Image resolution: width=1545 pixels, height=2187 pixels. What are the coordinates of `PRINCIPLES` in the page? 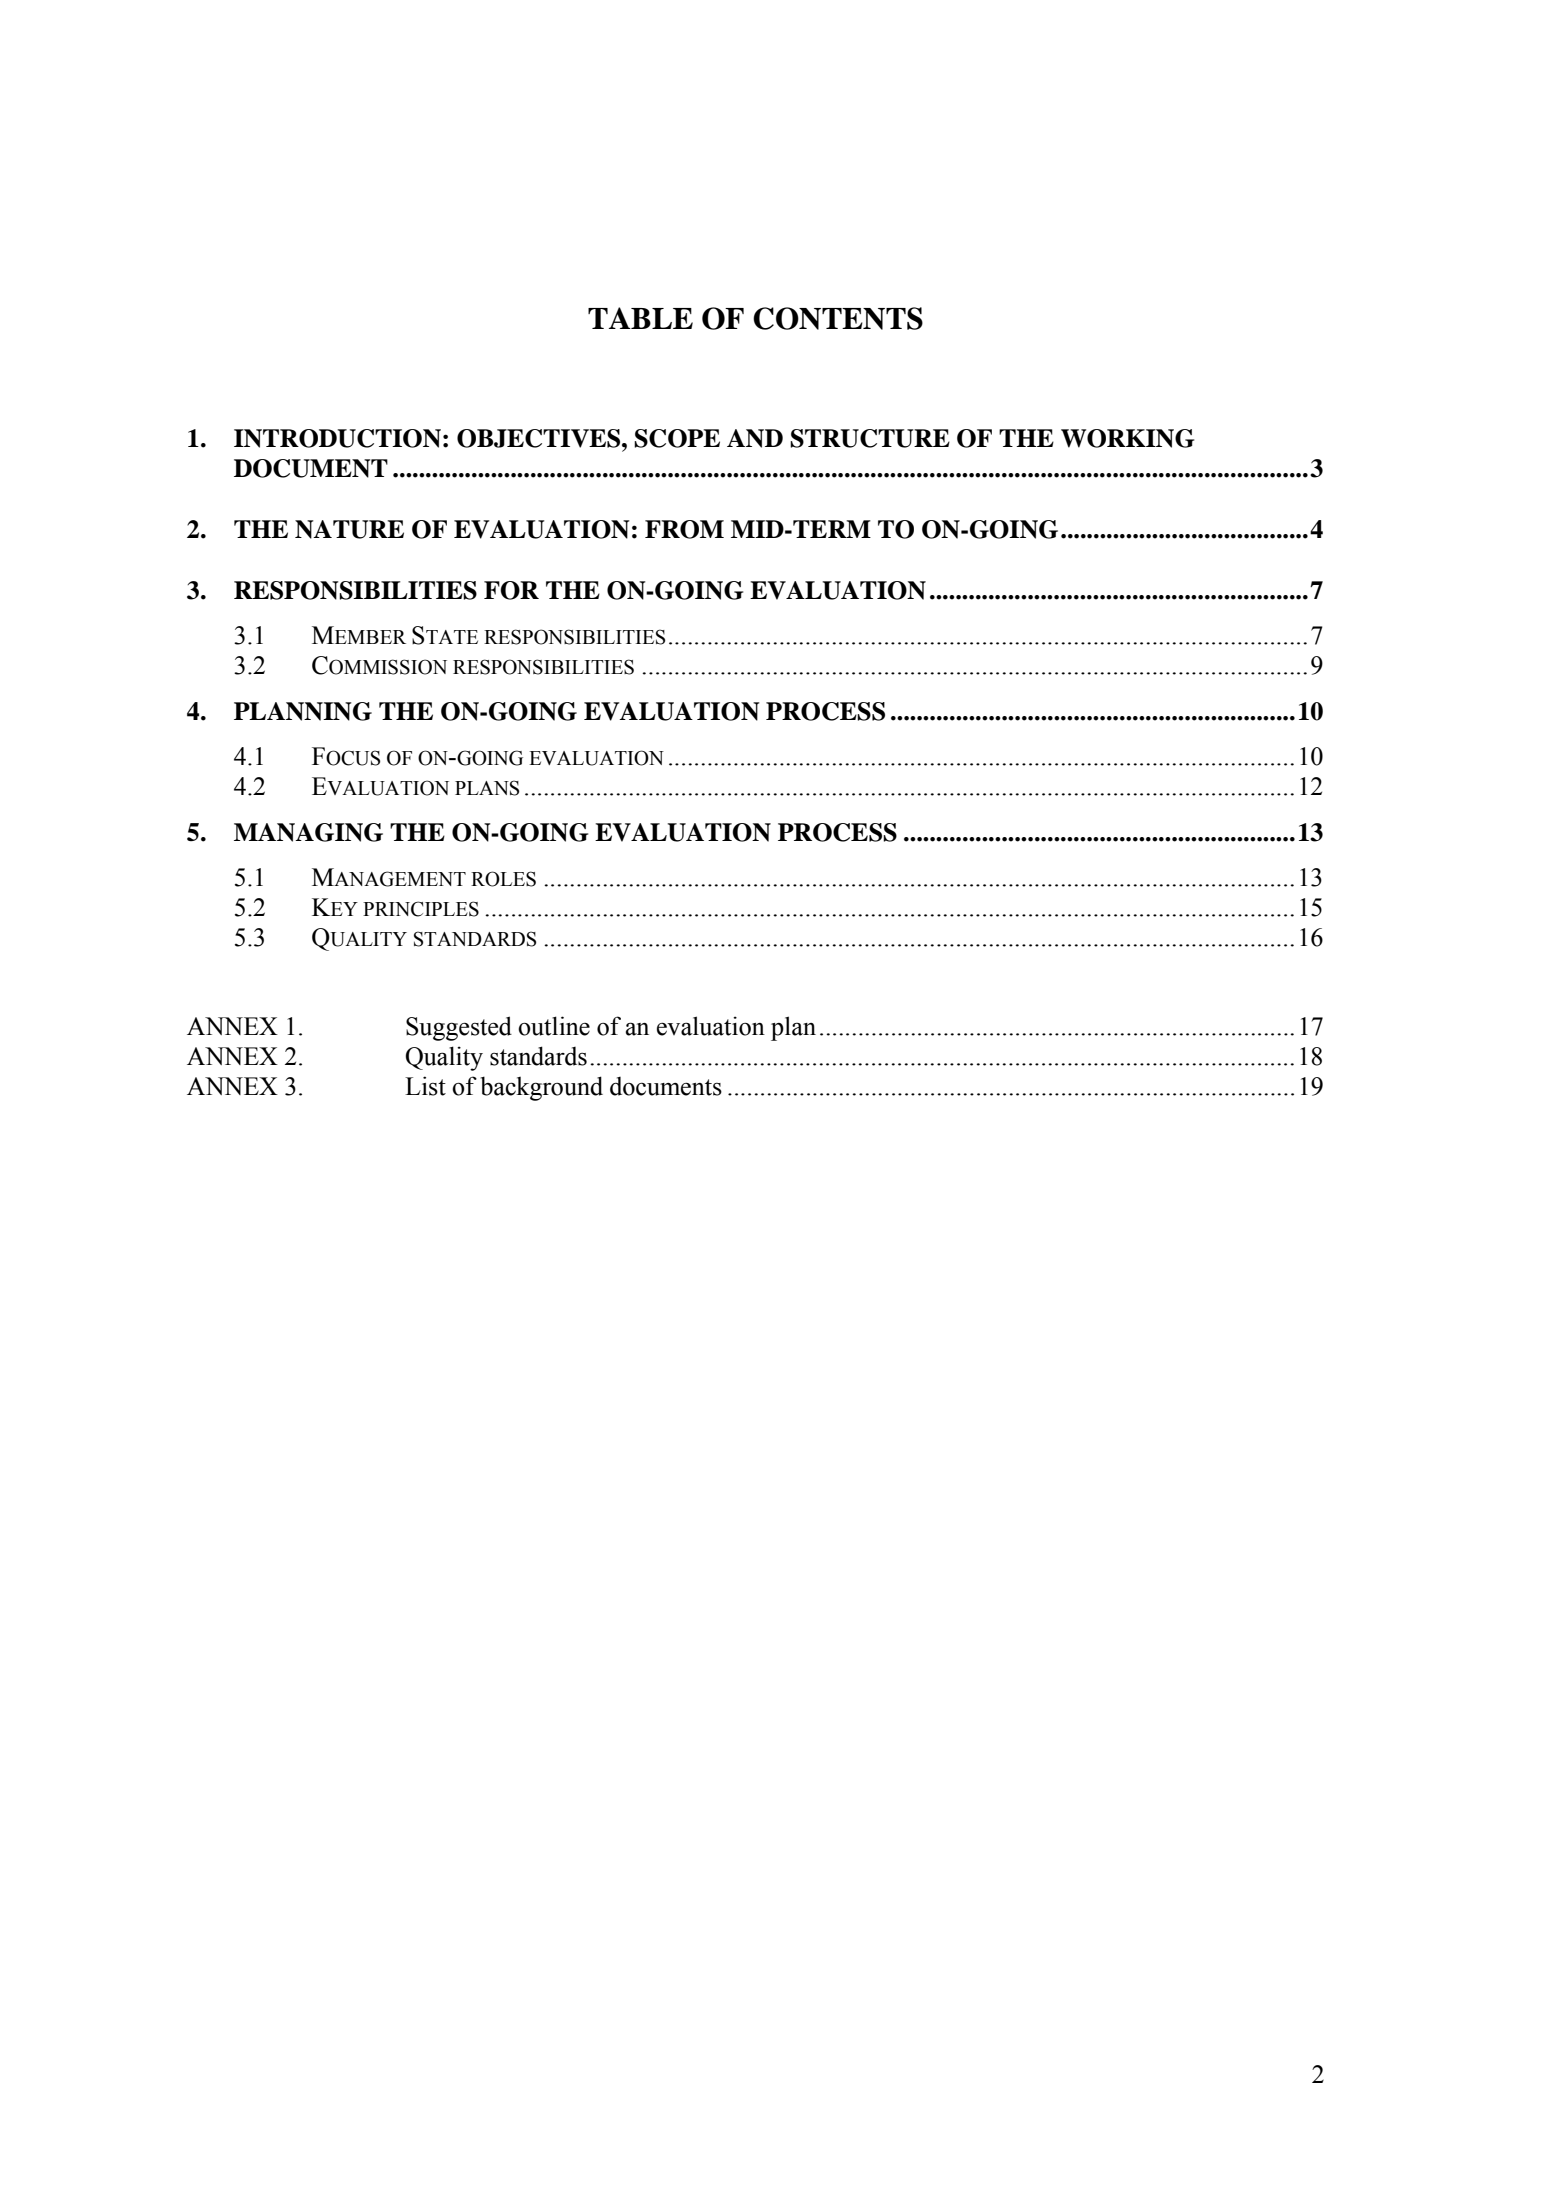 It's located at (421, 909).
